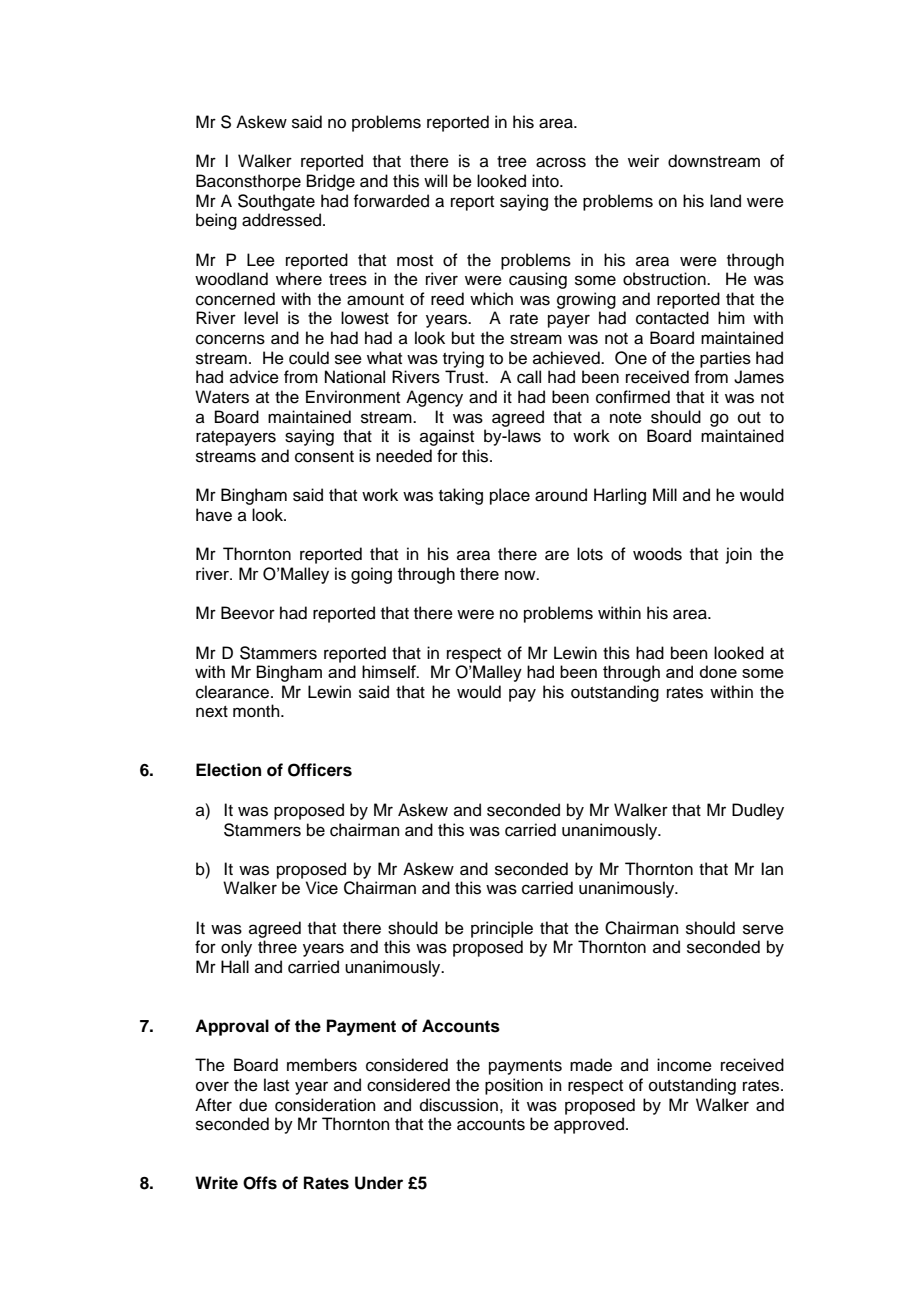 The height and width of the document is (1308, 924). I want to click on position, so click(514, 1086).
